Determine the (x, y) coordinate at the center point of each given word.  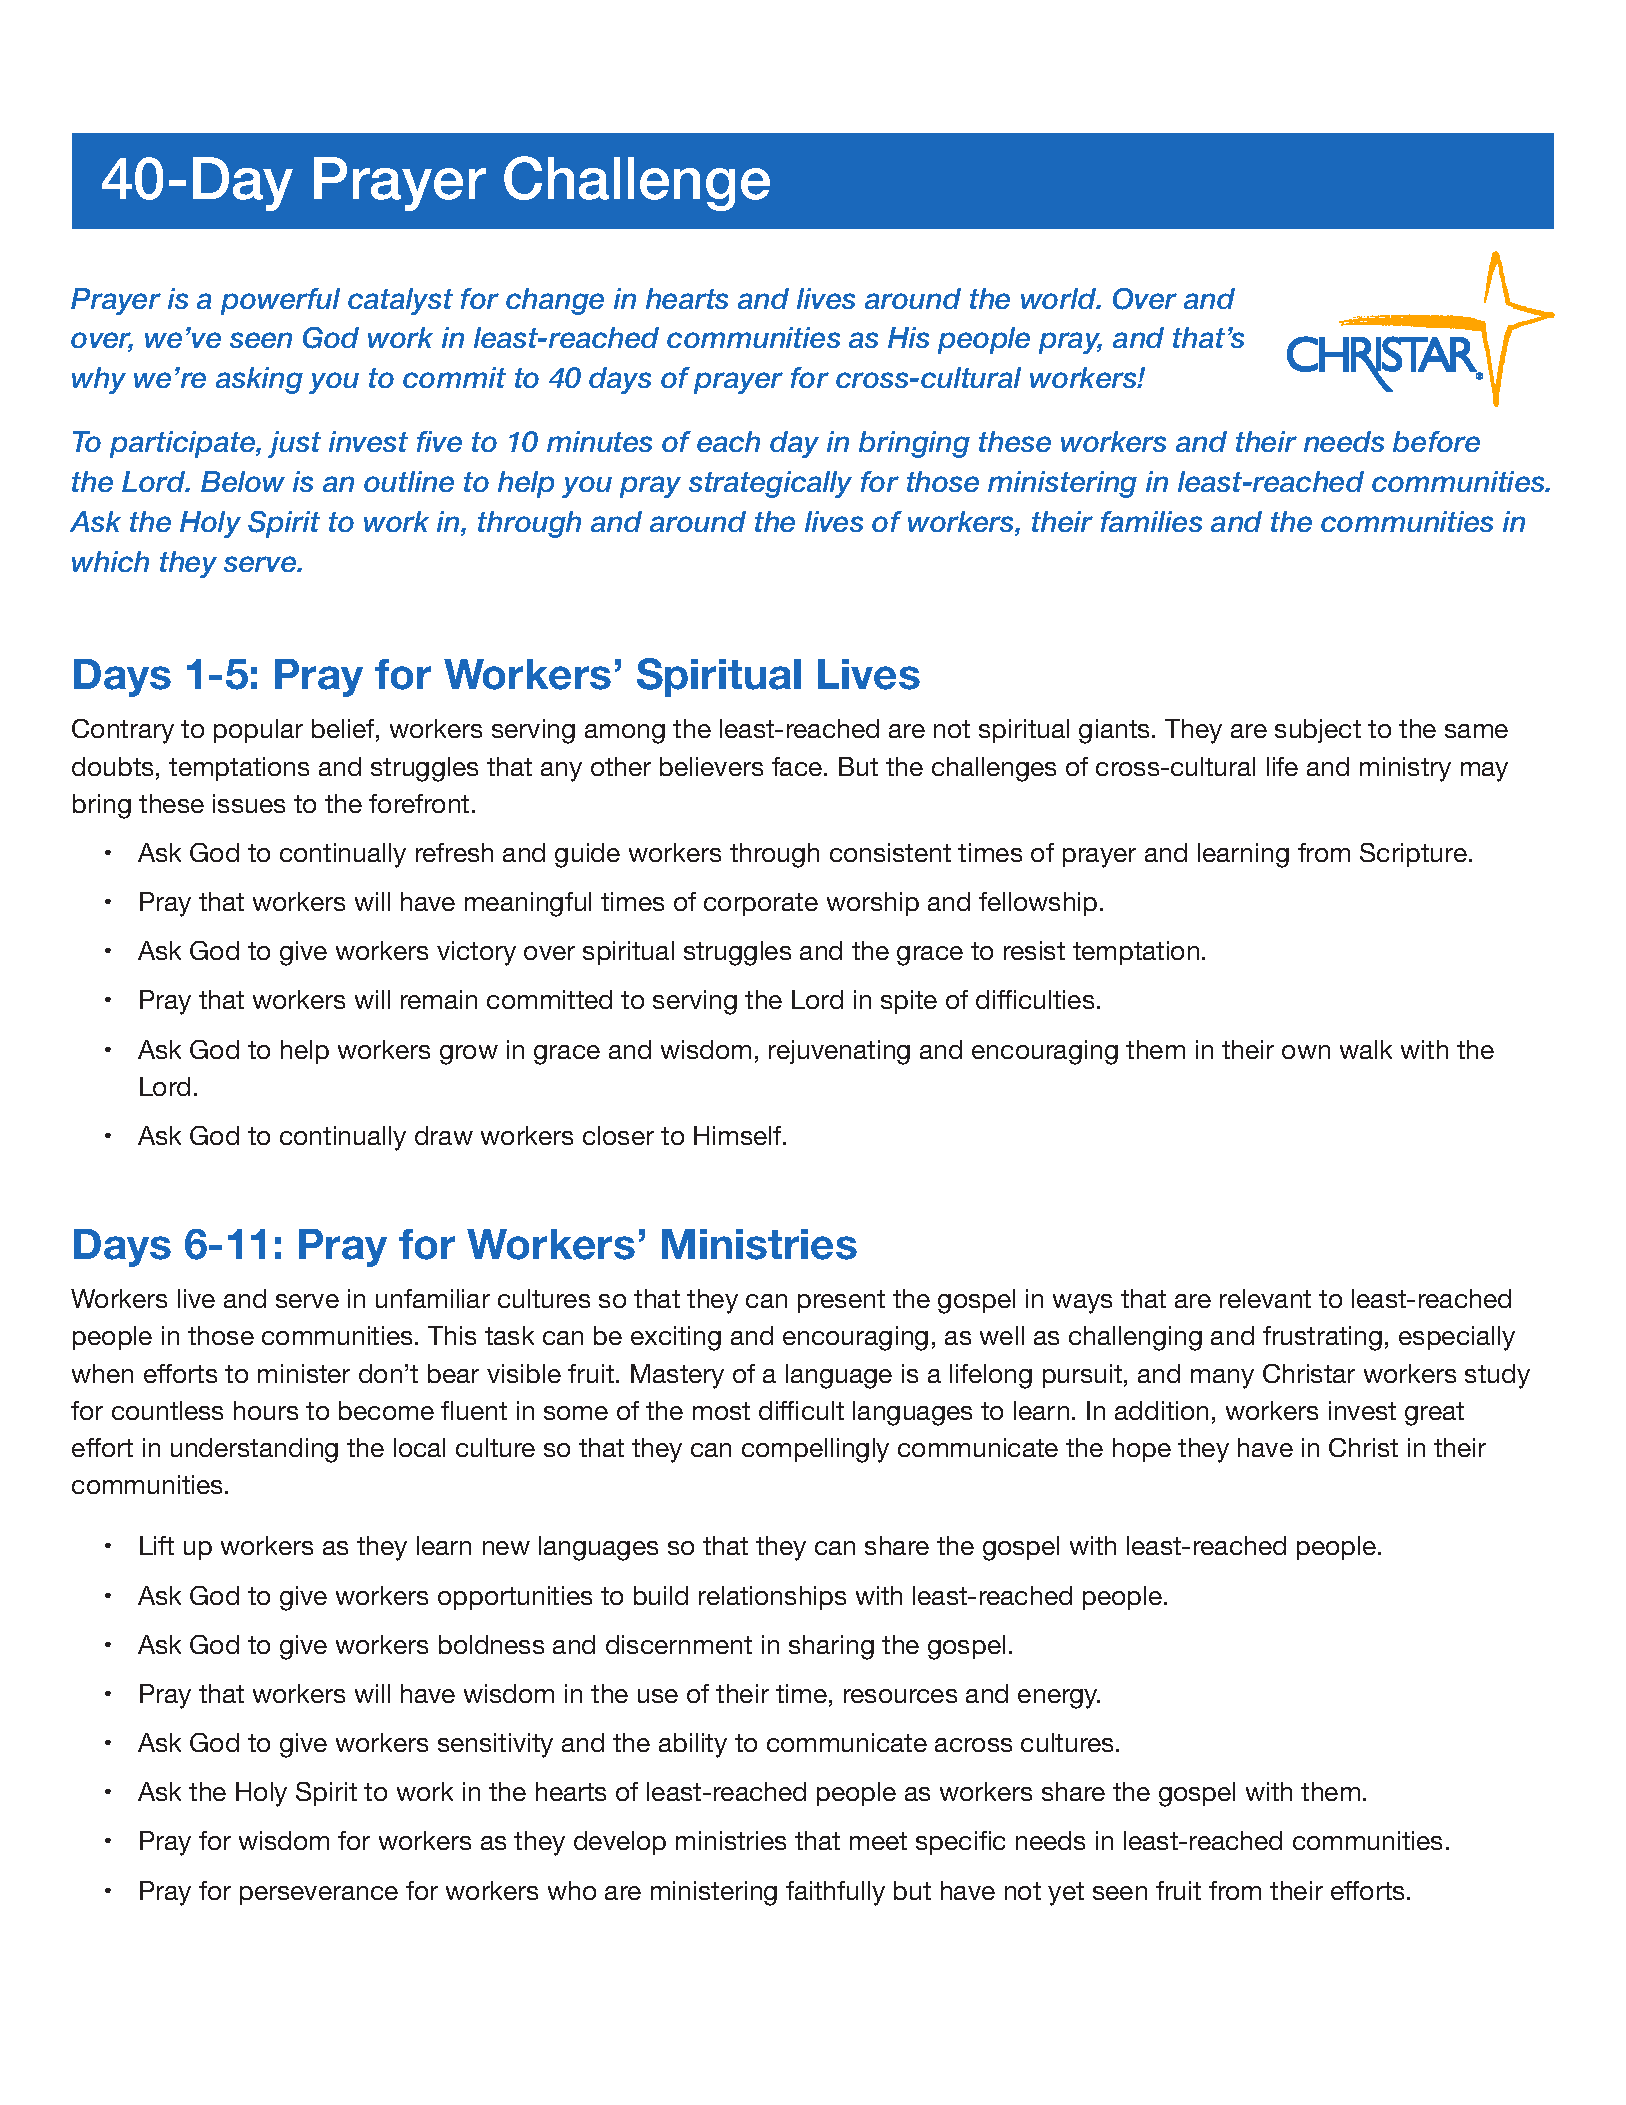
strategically (770, 484)
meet (878, 1841)
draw (444, 1135)
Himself (739, 1135)
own (1306, 1052)
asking (259, 380)
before (1436, 441)
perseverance (319, 1895)
